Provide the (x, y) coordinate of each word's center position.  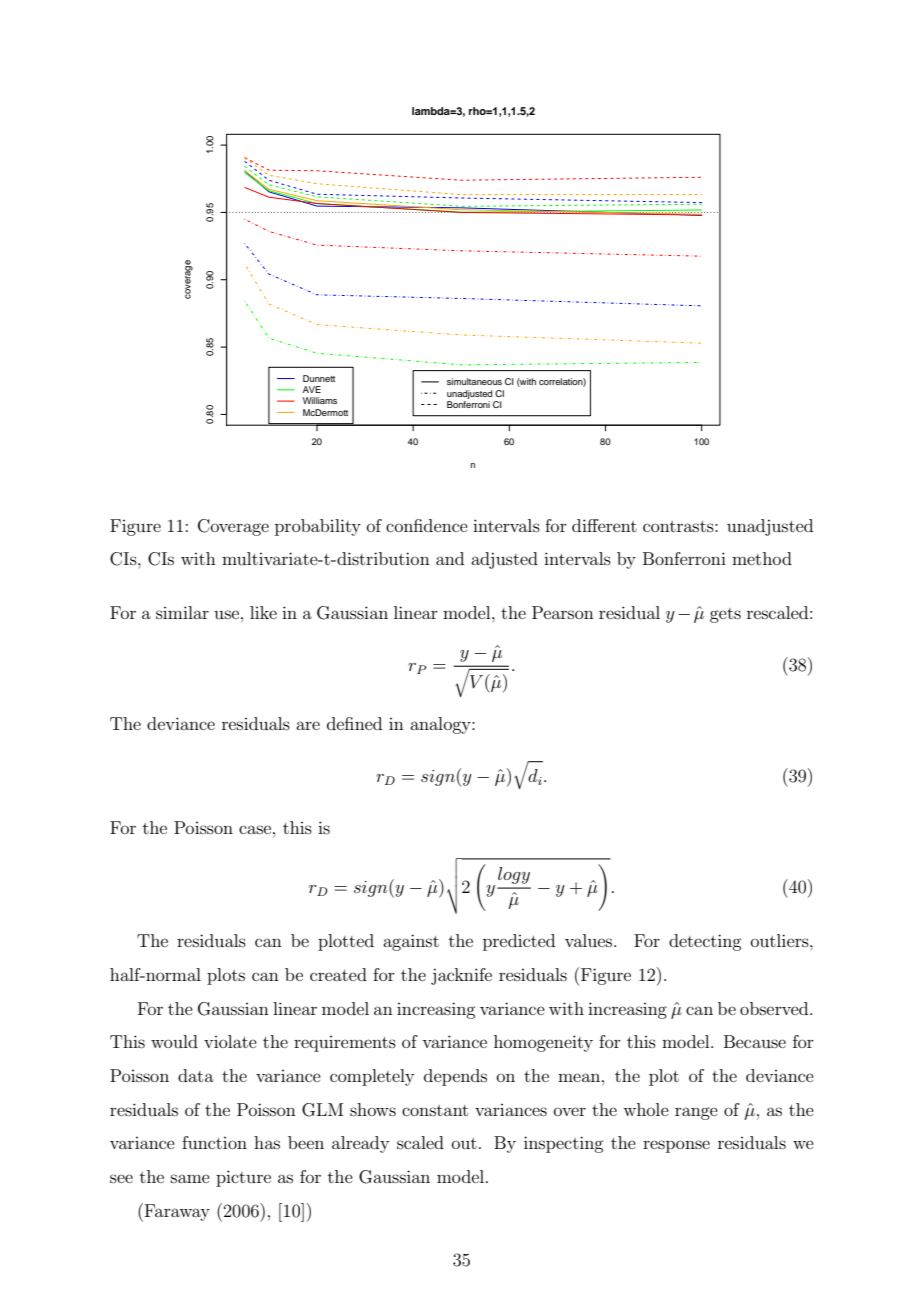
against (411, 942)
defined (354, 723)
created (338, 974)
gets (725, 615)
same (190, 1178)
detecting (705, 942)
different (604, 525)
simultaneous (474, 381)
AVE (312, 389)
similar (182, 612)
